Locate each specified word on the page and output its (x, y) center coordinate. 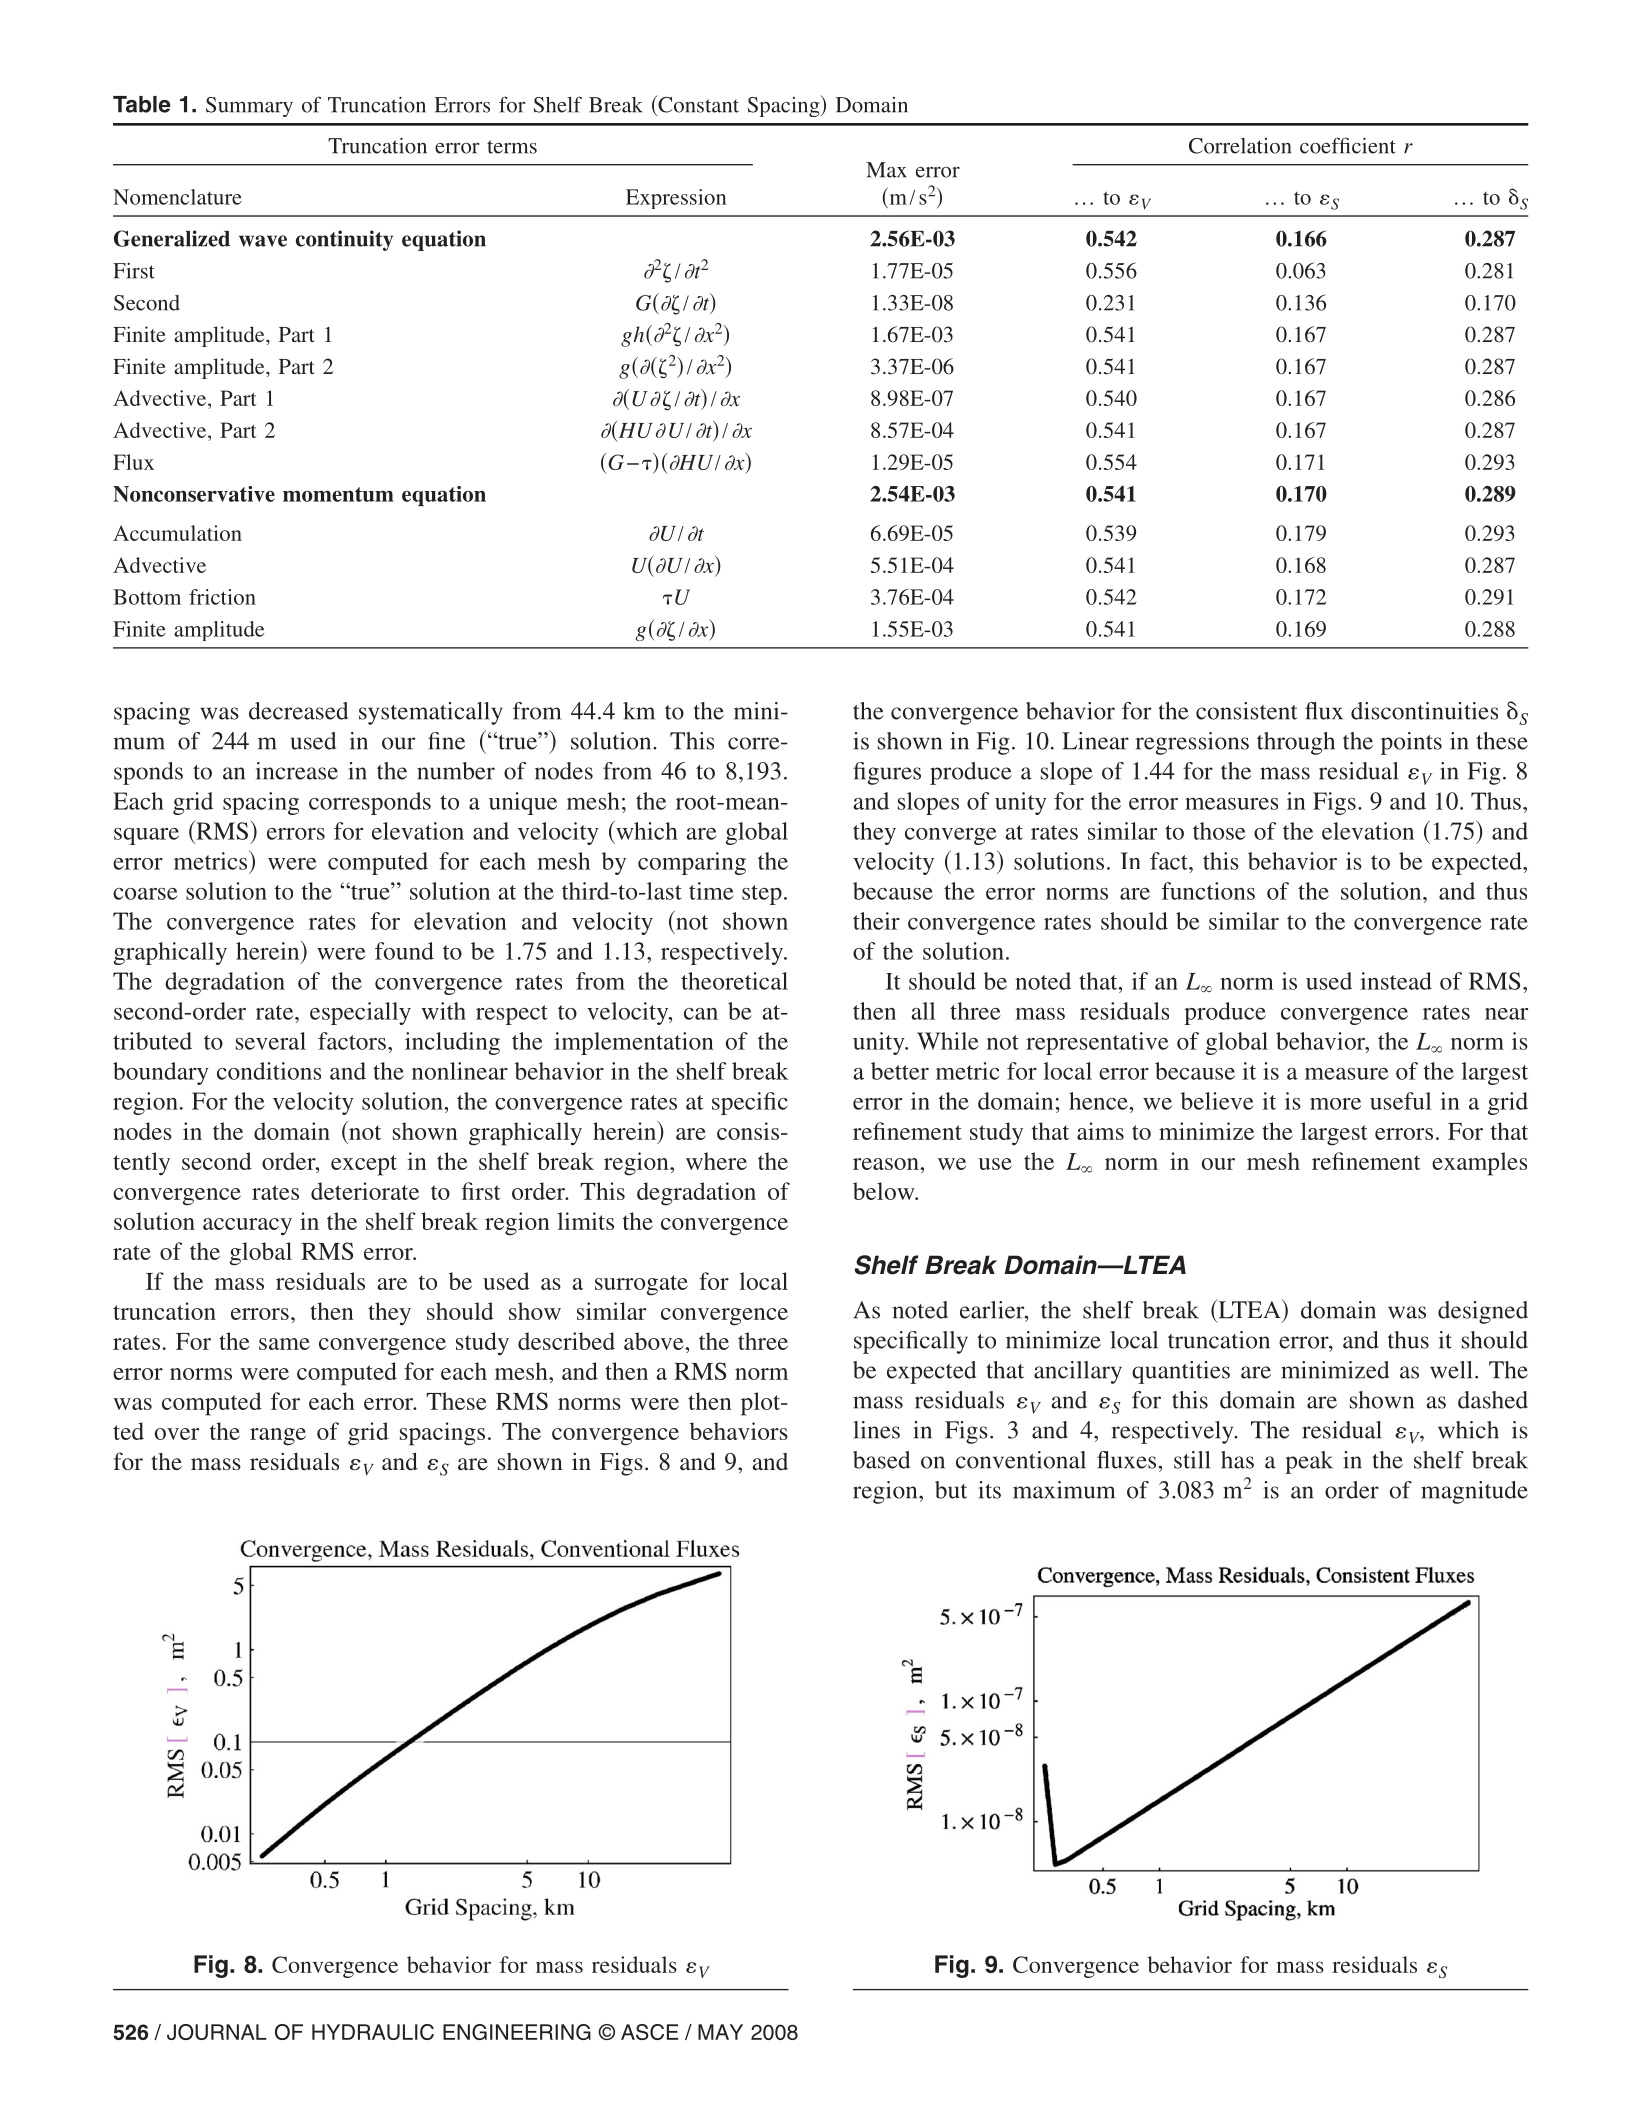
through (1296, 743)
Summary (249, 107)
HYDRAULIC (373, 2032)
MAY (720, 2032)
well (1451, 1370)
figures (887, 773)
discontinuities (1424, 711)
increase (297, 771)
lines (876, 1430)
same (284, 1344)
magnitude (1474, 1492)
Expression (676, 199)
